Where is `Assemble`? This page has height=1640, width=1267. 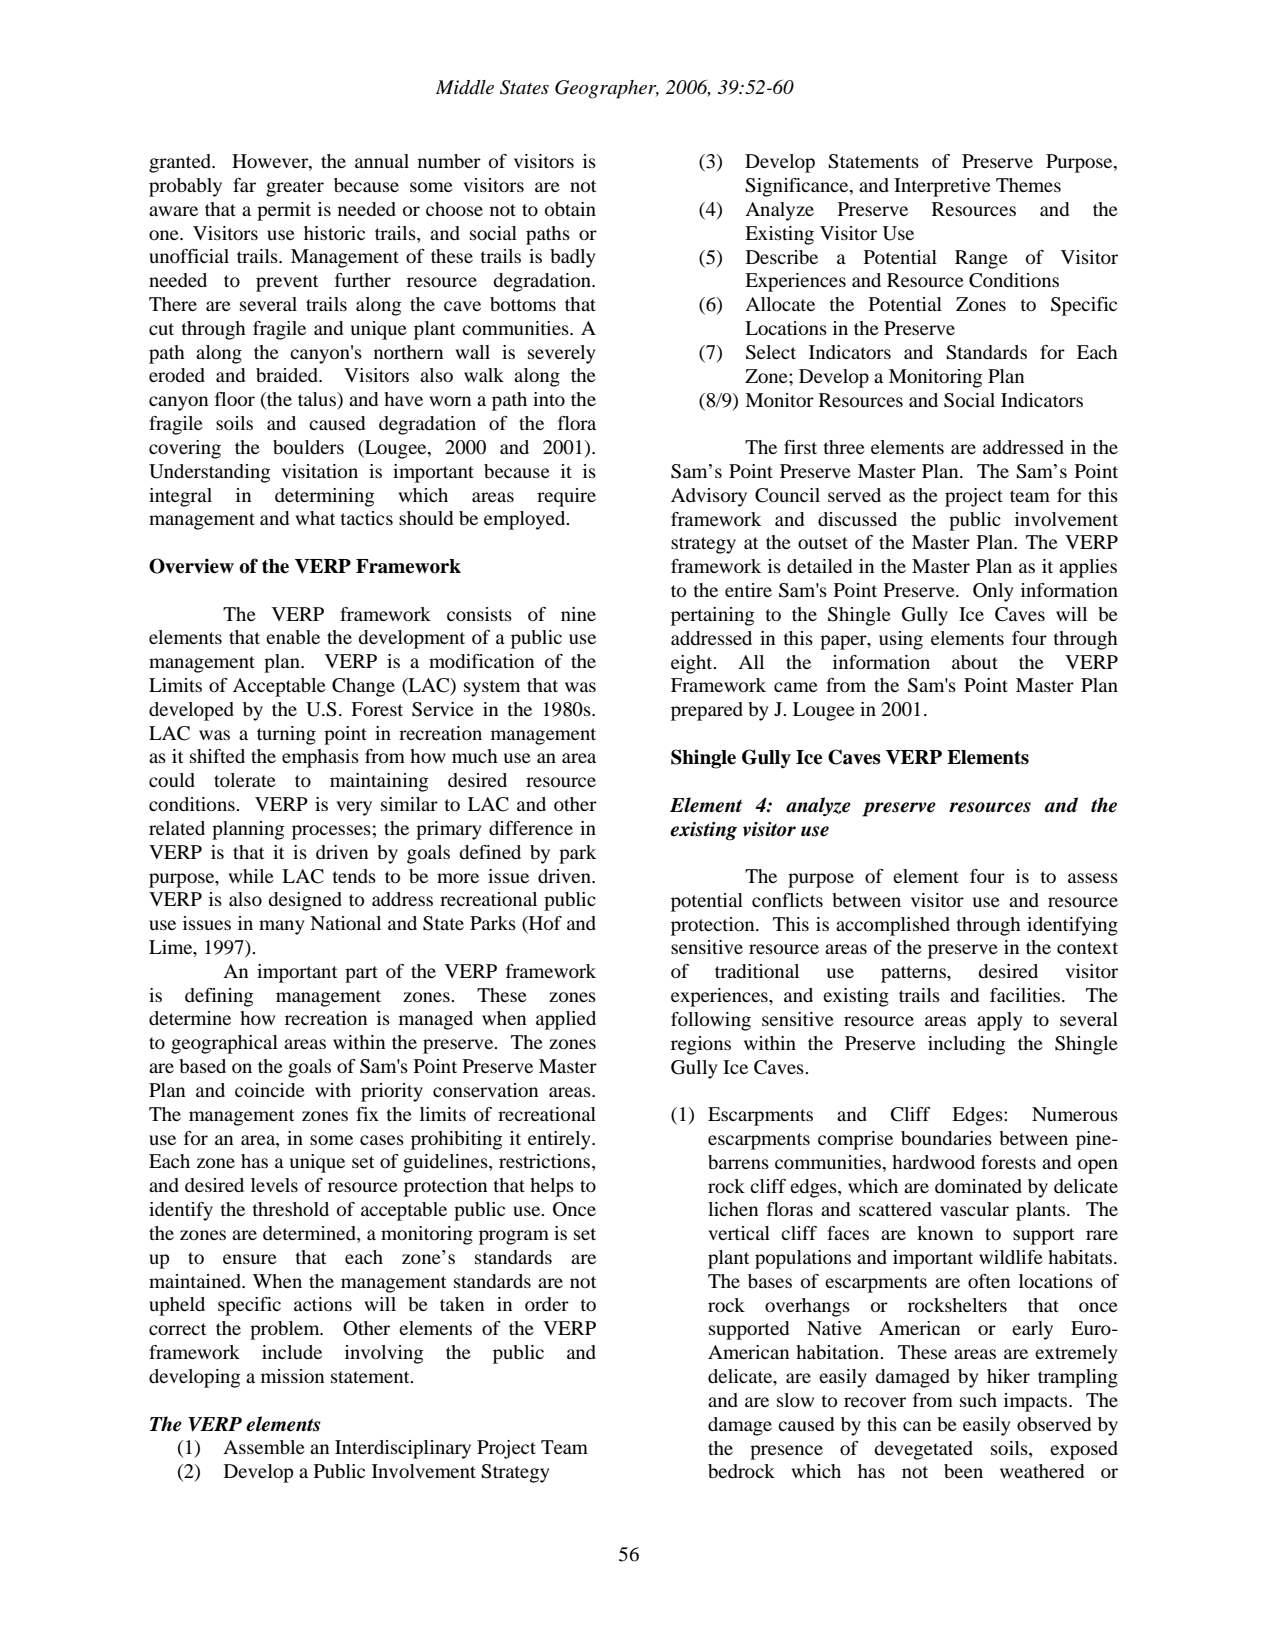 Assemble is located at coordinates (264, 1447).
